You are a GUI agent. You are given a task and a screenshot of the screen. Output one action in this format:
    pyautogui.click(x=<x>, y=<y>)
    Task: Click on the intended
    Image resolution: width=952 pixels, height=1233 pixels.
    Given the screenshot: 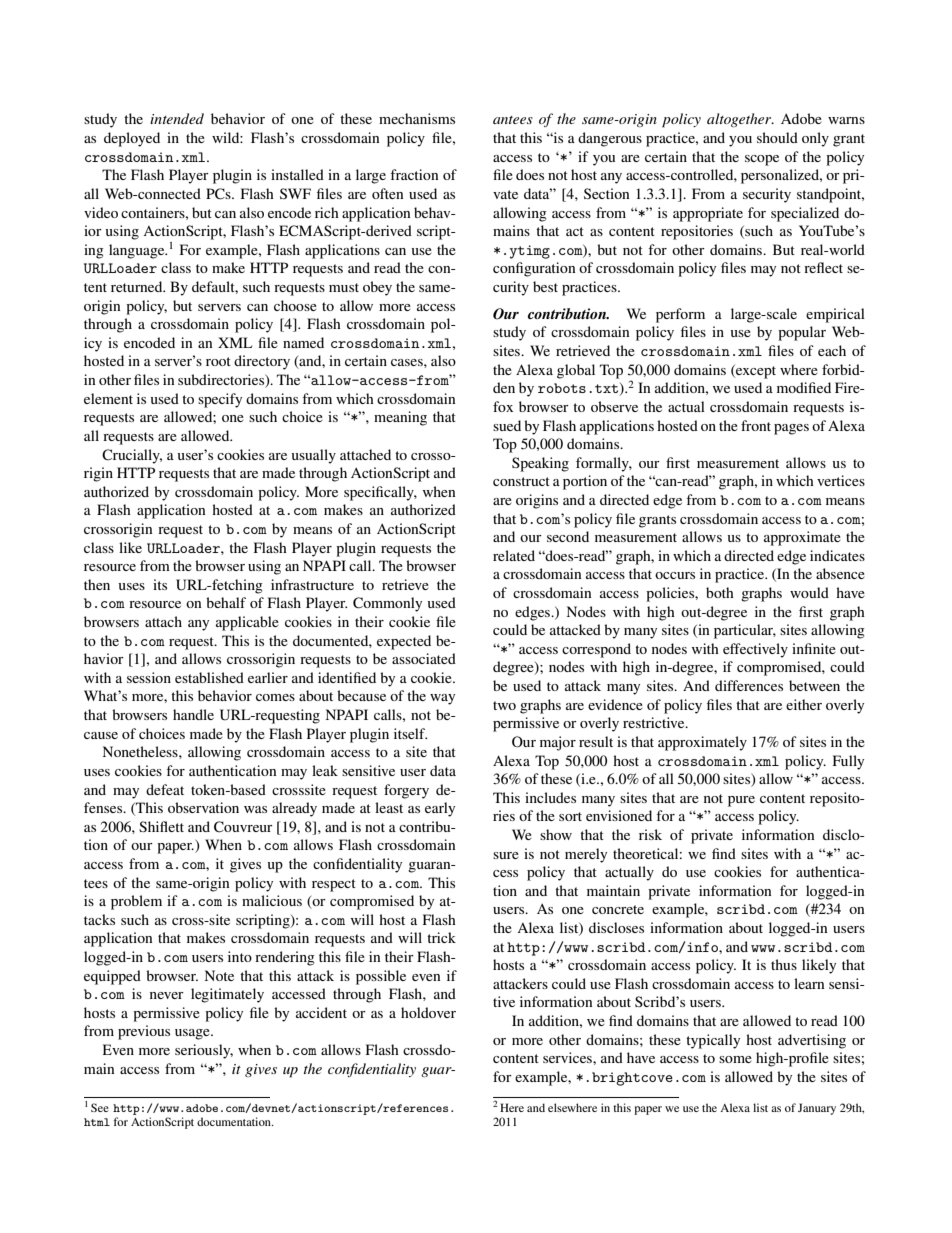 What is the action you would take?
    pyautogui.click(x=177, y=118)
